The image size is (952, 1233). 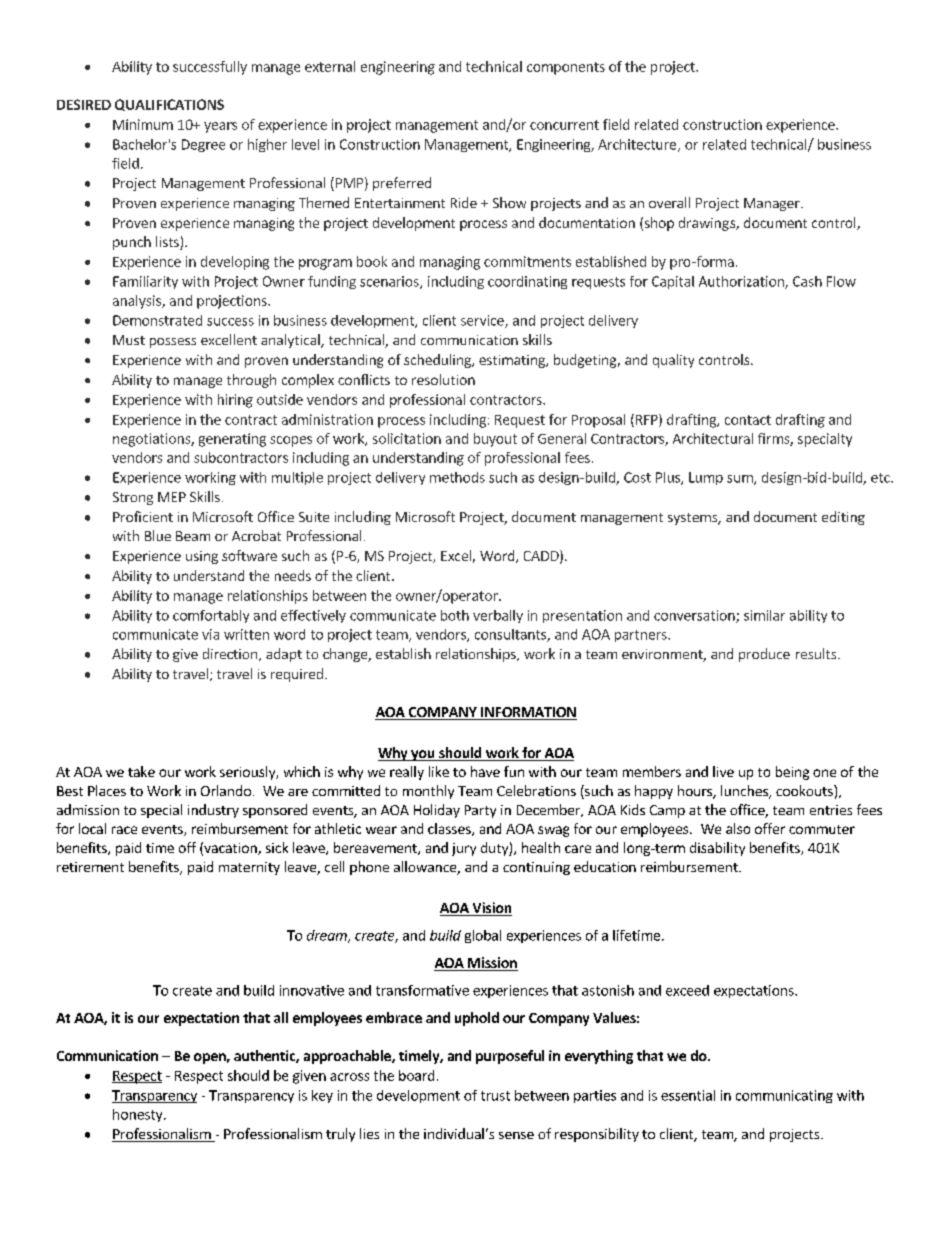 What do you see at coordinates (211, 616) in the screenshot?
I see `comfortably` at bounding box center [211, 616].
